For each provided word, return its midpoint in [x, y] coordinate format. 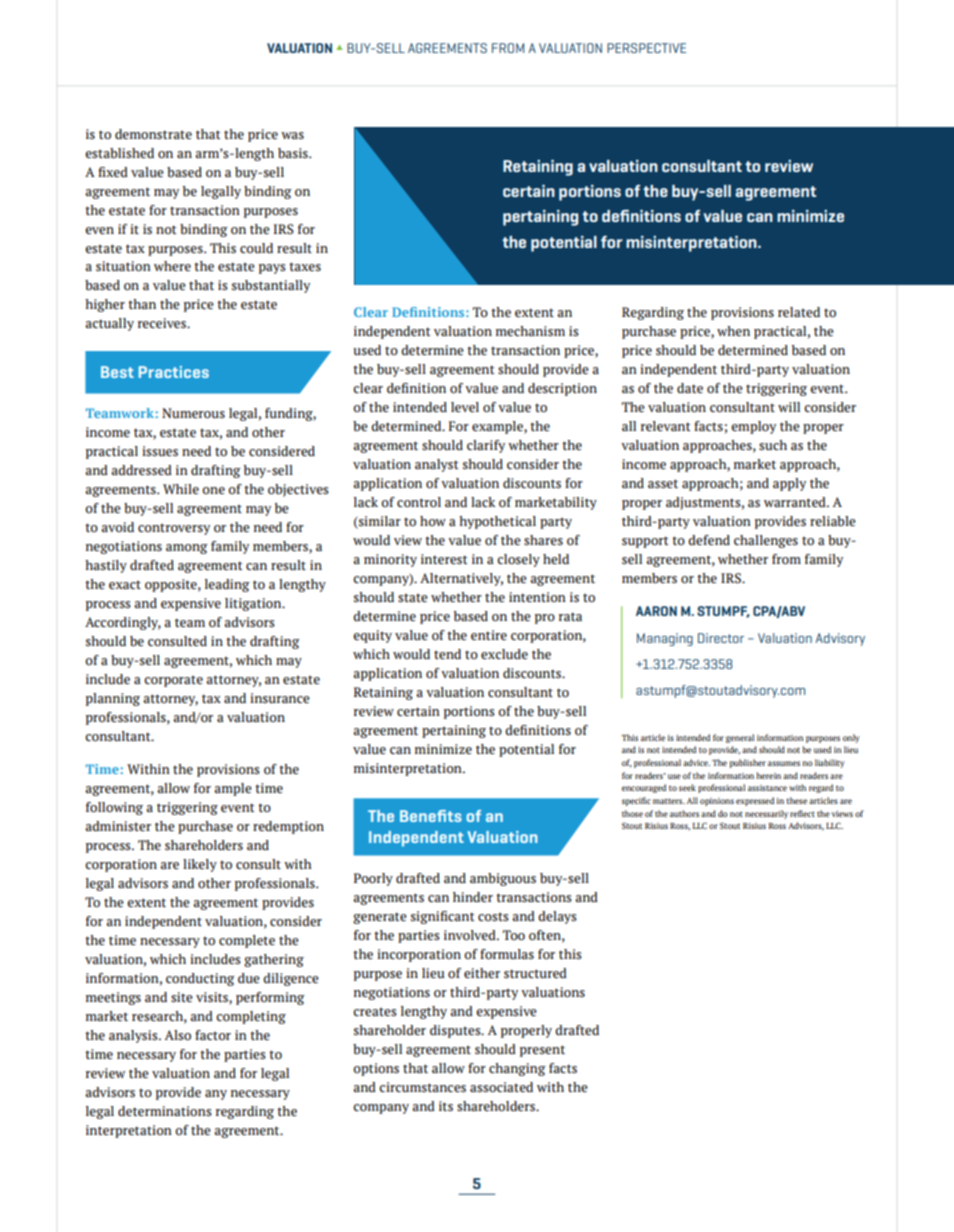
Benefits [431, 816]
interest [444, 559]
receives [163, 323]
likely [200, 865]
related [799, 312]
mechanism [530, 331]
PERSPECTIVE [646, 48]
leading [227, 585]
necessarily [766, 814]
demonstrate [153, 134]
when [733, 331]
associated [501, 1087]
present [542, 1051]
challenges [766, 541]
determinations [165, 1111]
